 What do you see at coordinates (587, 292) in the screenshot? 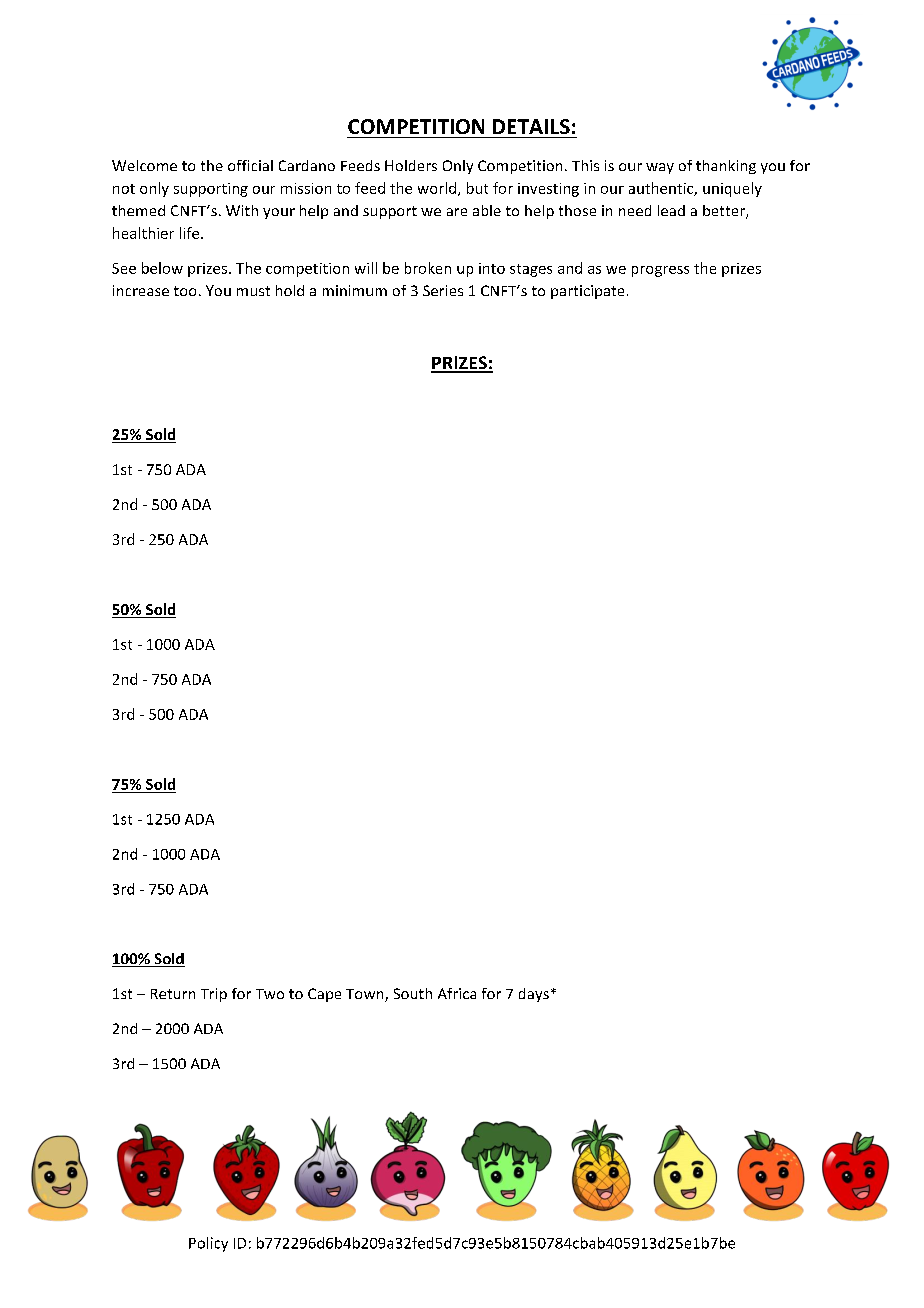
I see `participate` at bounding box center [587, 292].
